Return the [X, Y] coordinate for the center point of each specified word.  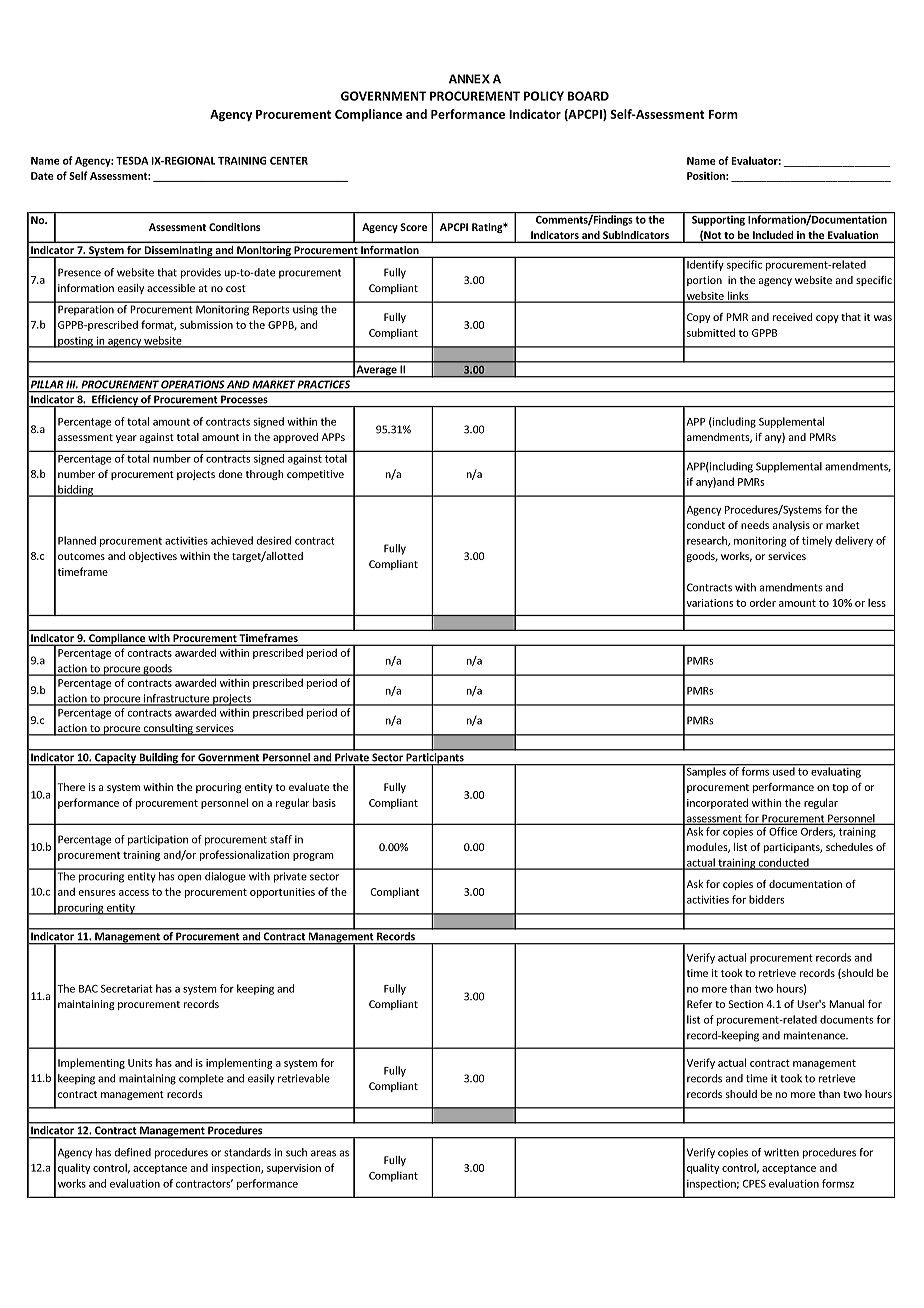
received [792, 317]
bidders [766, 899]
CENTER [289, 161]
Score [413, 227]
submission [206, 324]
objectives [153, 557]
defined [133, 1152]
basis [324, 802]
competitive [315, 475]
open [189, 878]
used [784, 770]
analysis [791, 526]
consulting [168, 730]
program [313, 857]
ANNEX [469, 79]
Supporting [718, 219]
